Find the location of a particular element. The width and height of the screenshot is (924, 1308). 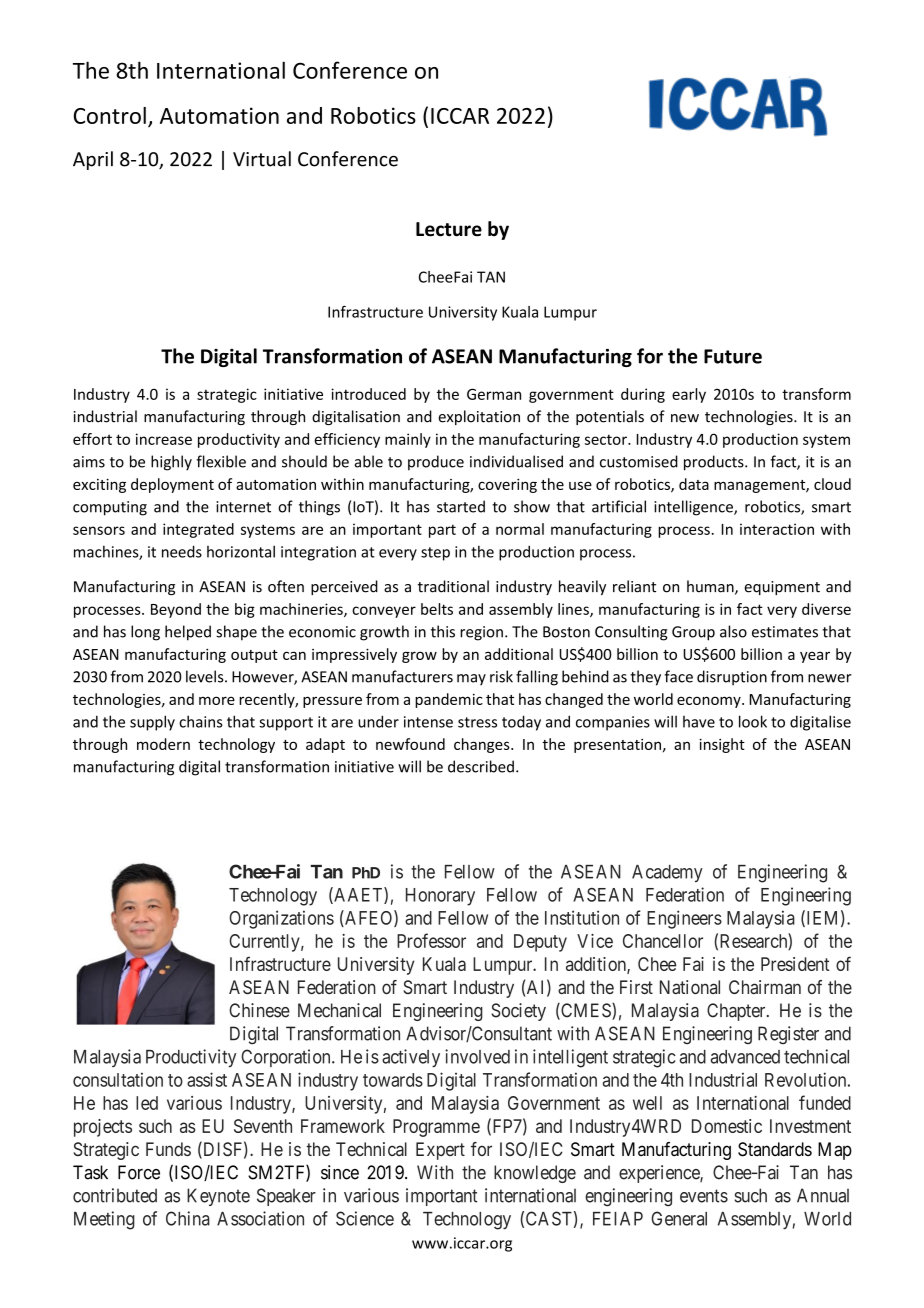

Future is located at coordinates (733, 356).
